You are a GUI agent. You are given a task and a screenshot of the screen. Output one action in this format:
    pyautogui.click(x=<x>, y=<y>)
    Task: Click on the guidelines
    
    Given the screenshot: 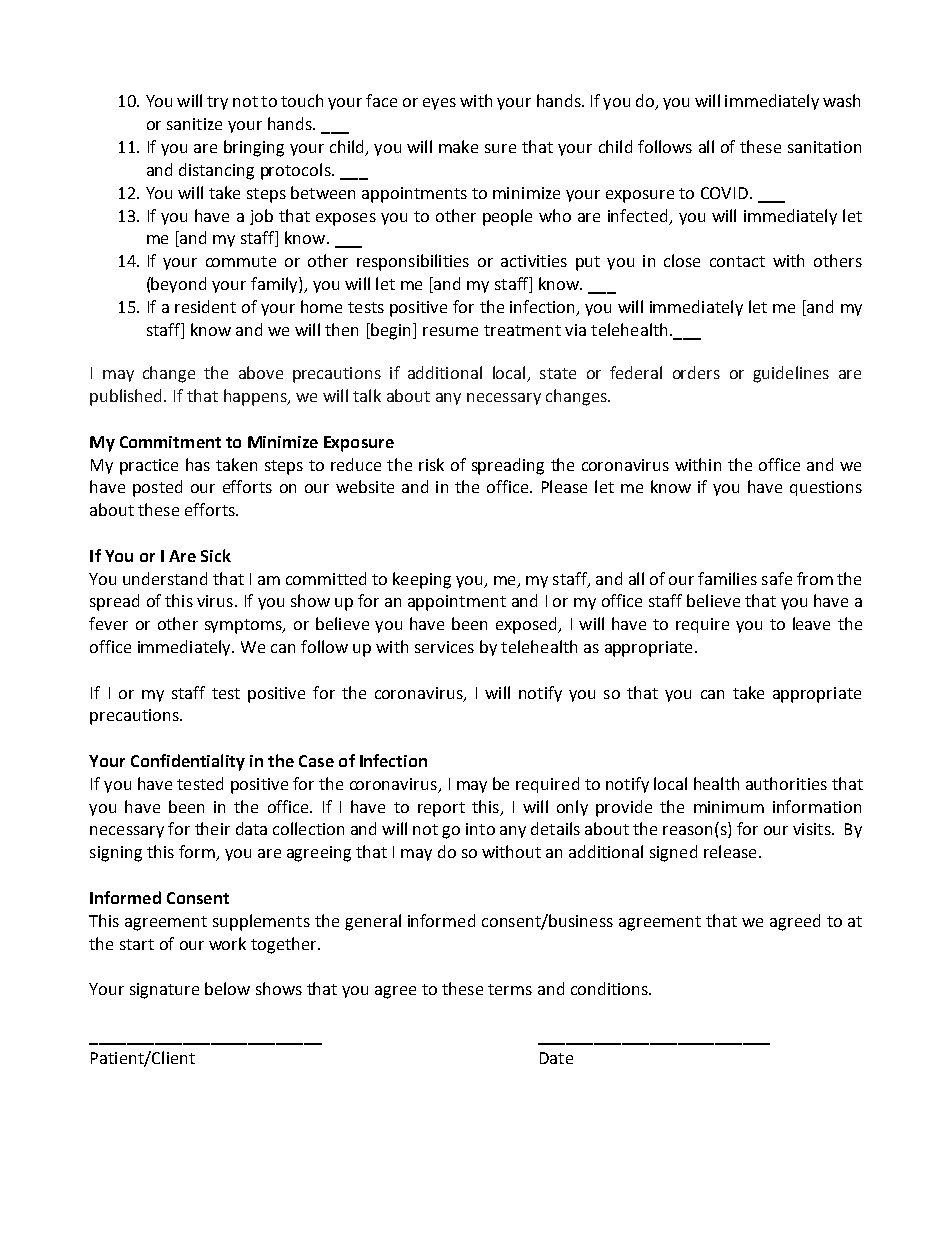 What is the action you would take?
    pyautogui.click(x=791, y=374)
